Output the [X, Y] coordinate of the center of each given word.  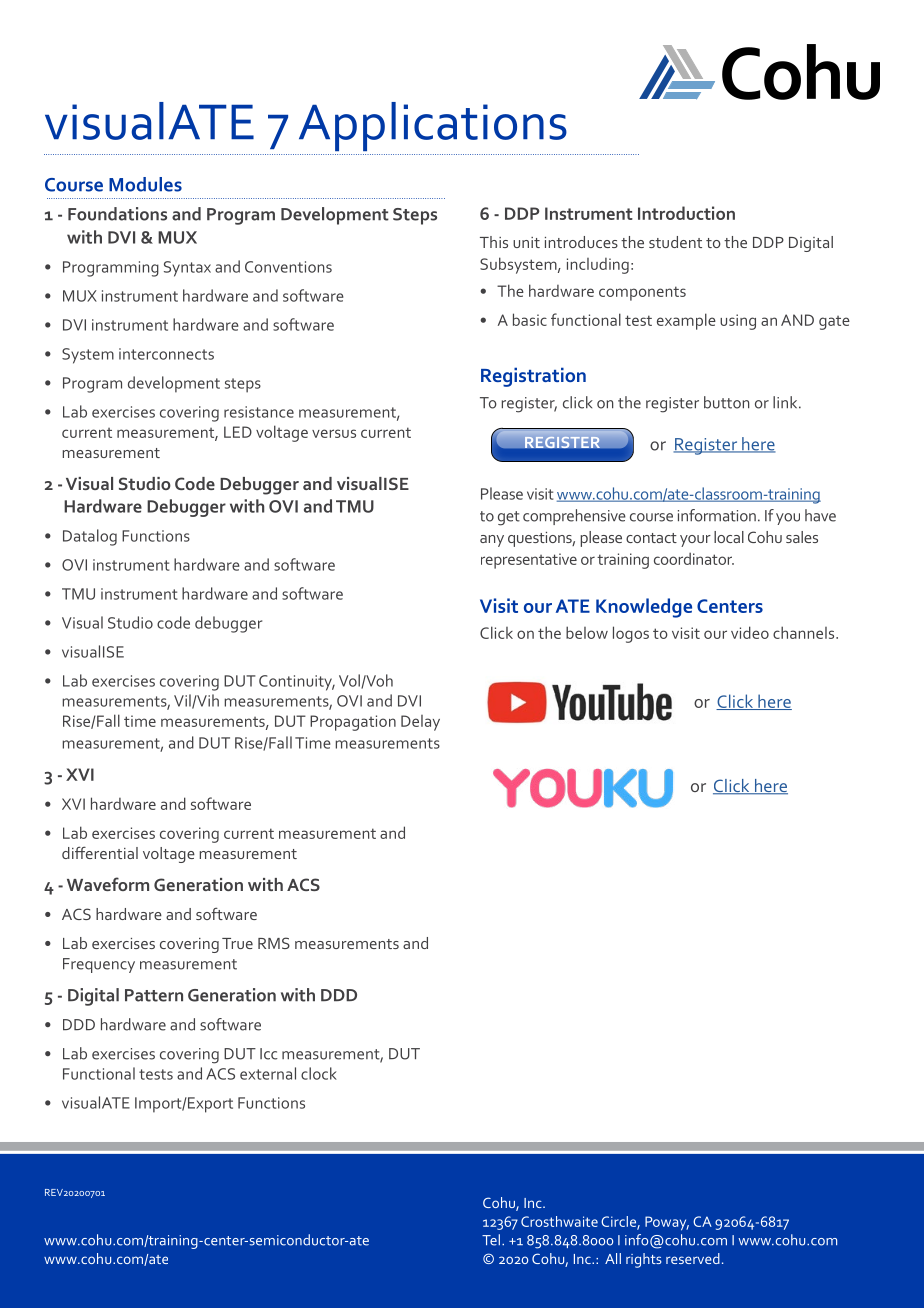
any [492, 541]
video [750, 632]
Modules [145, 184]
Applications [433, 126]
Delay [420, 723]
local [729, 537]
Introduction [686, 213]
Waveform [108, 884]
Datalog [90, 537]
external [268, 1073]
